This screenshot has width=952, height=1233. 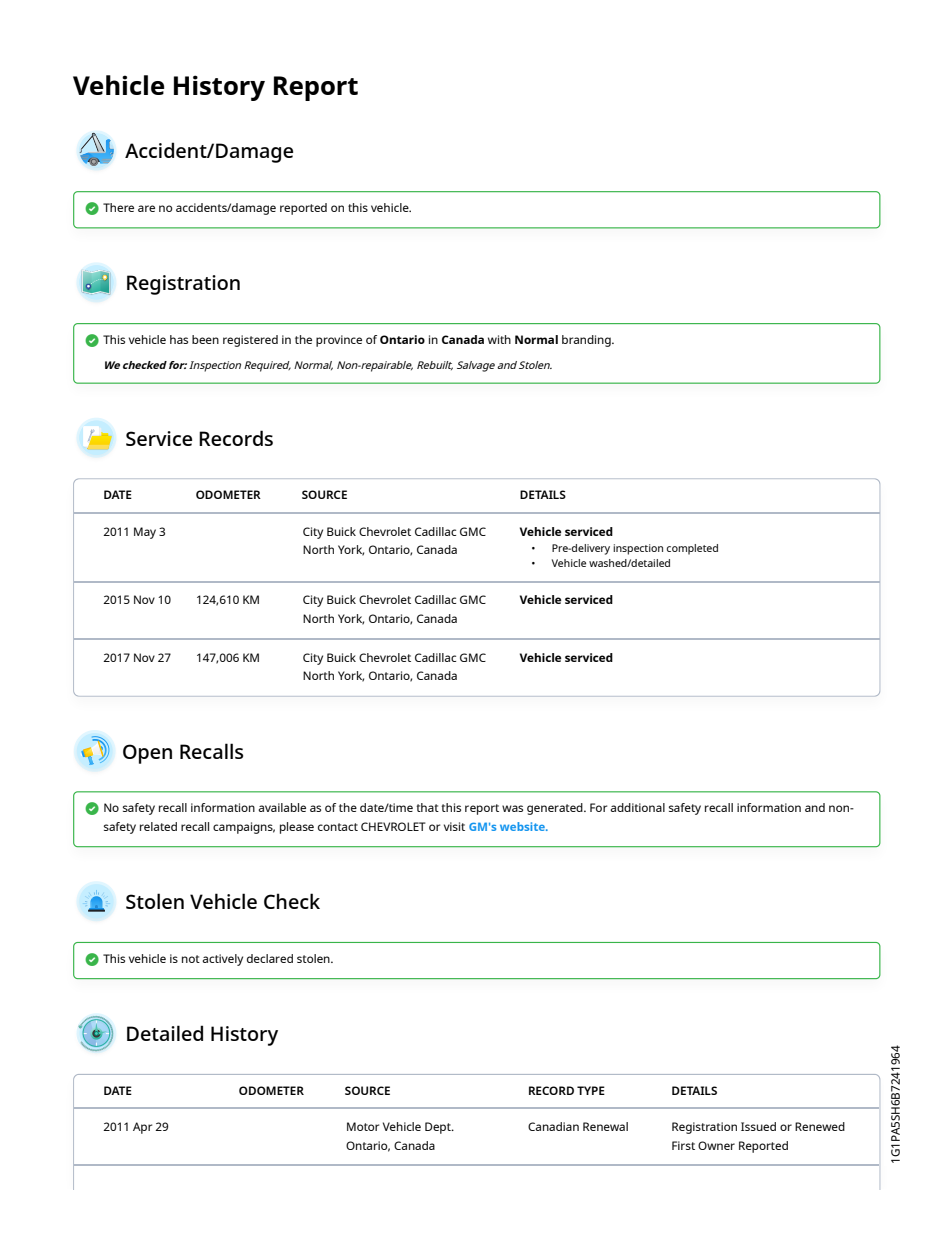 What do you see at coordinates (339, 341) in the screenshot?
I see `province` at bounding box center [339, 341].
